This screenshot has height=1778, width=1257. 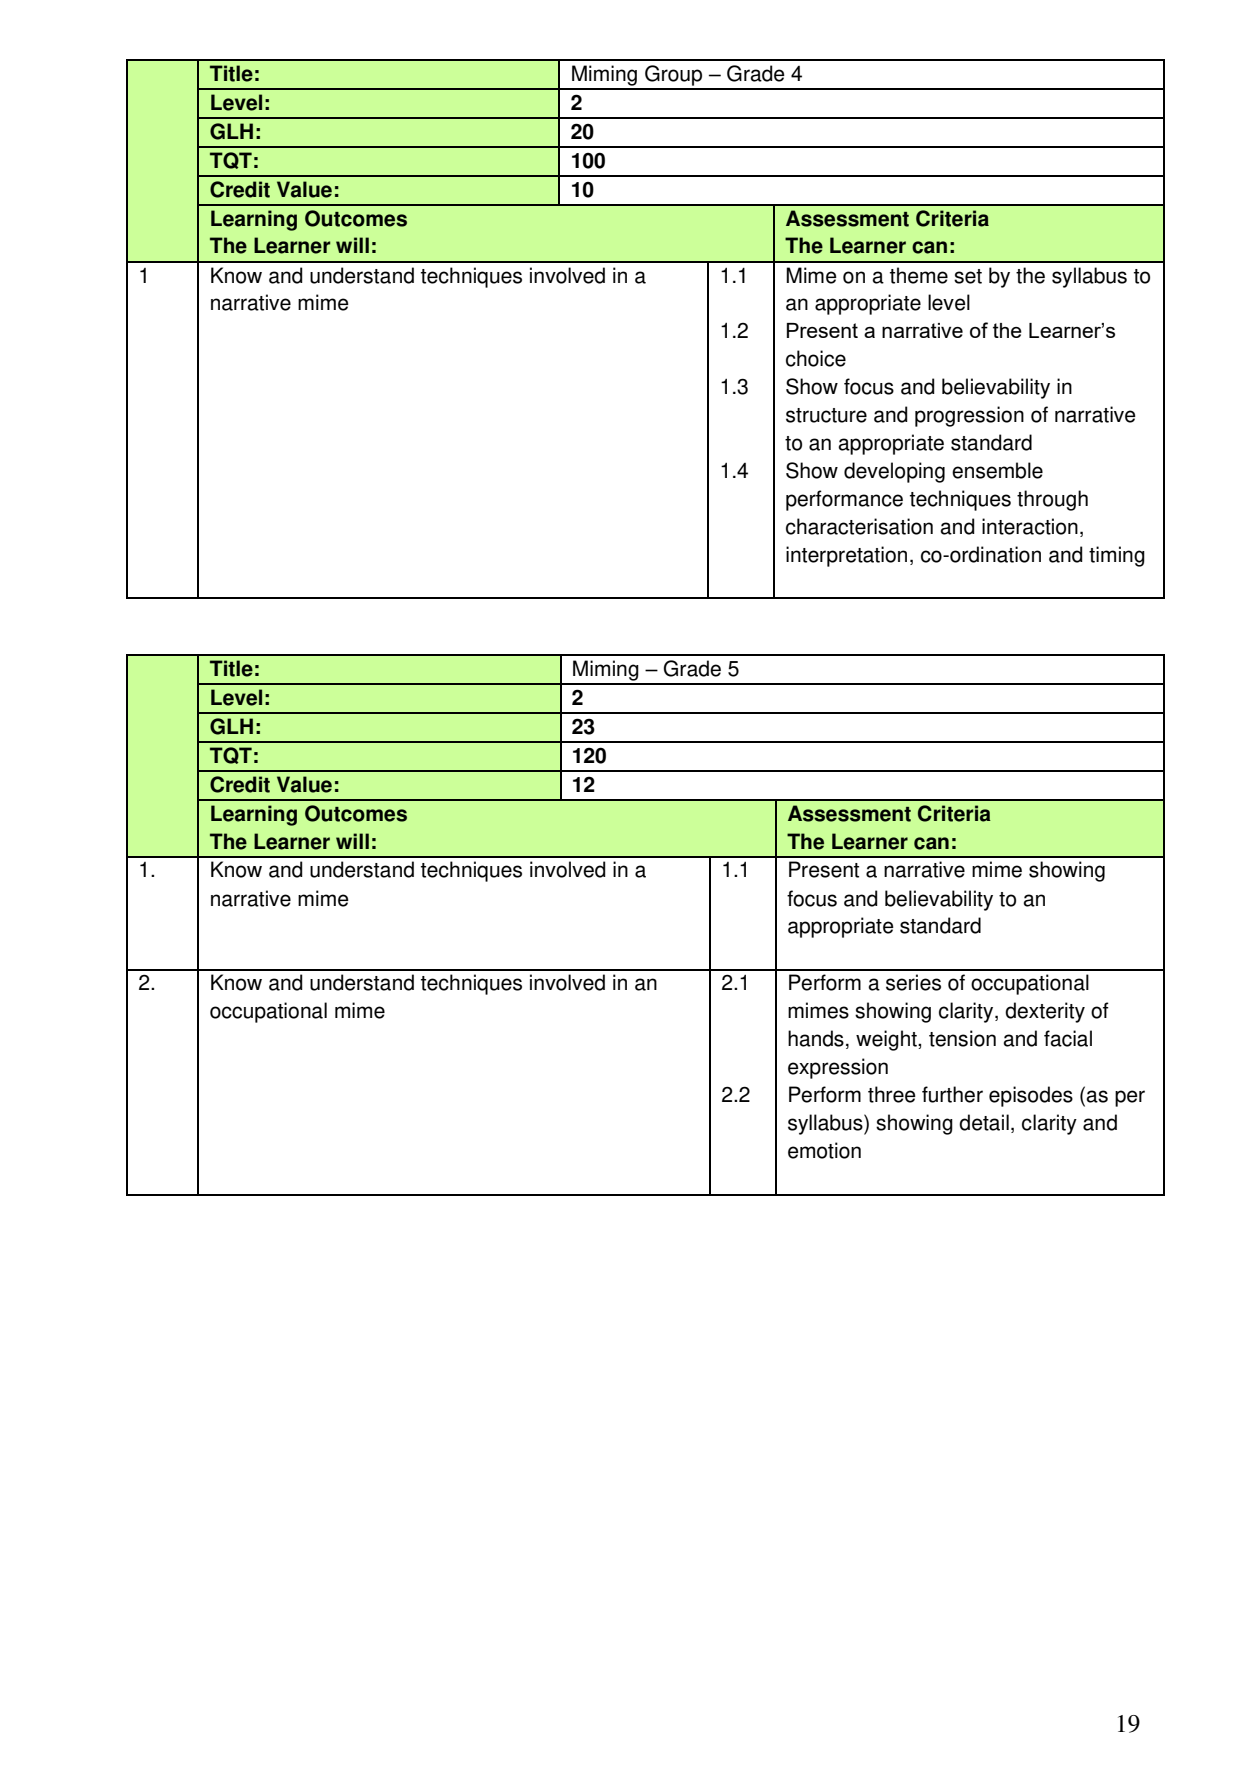 I want to click on choice, so click(x=816, y=358).
